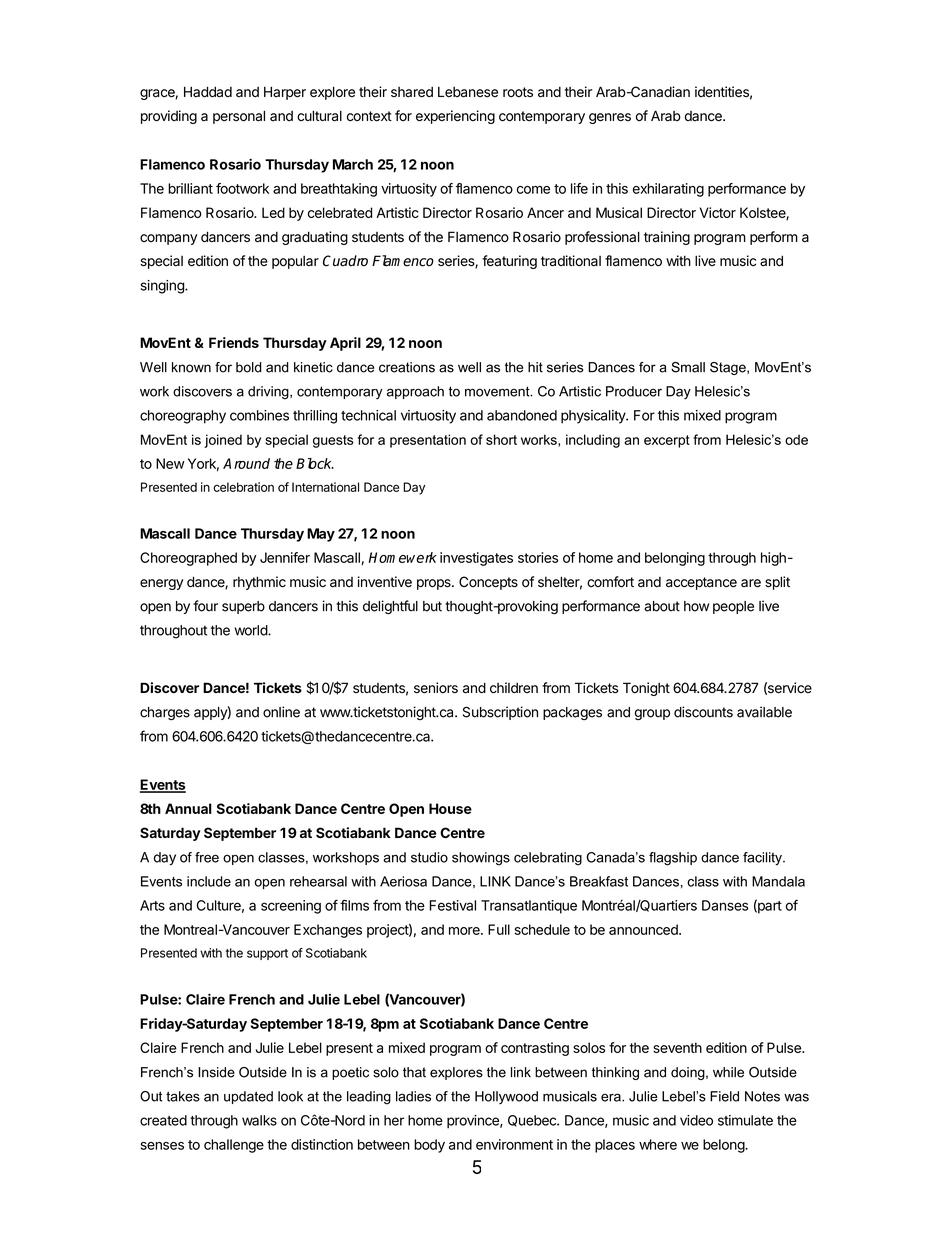 The width and height of the screenshot is (952, 1233). I want to click on superb, so click(243, 607).
